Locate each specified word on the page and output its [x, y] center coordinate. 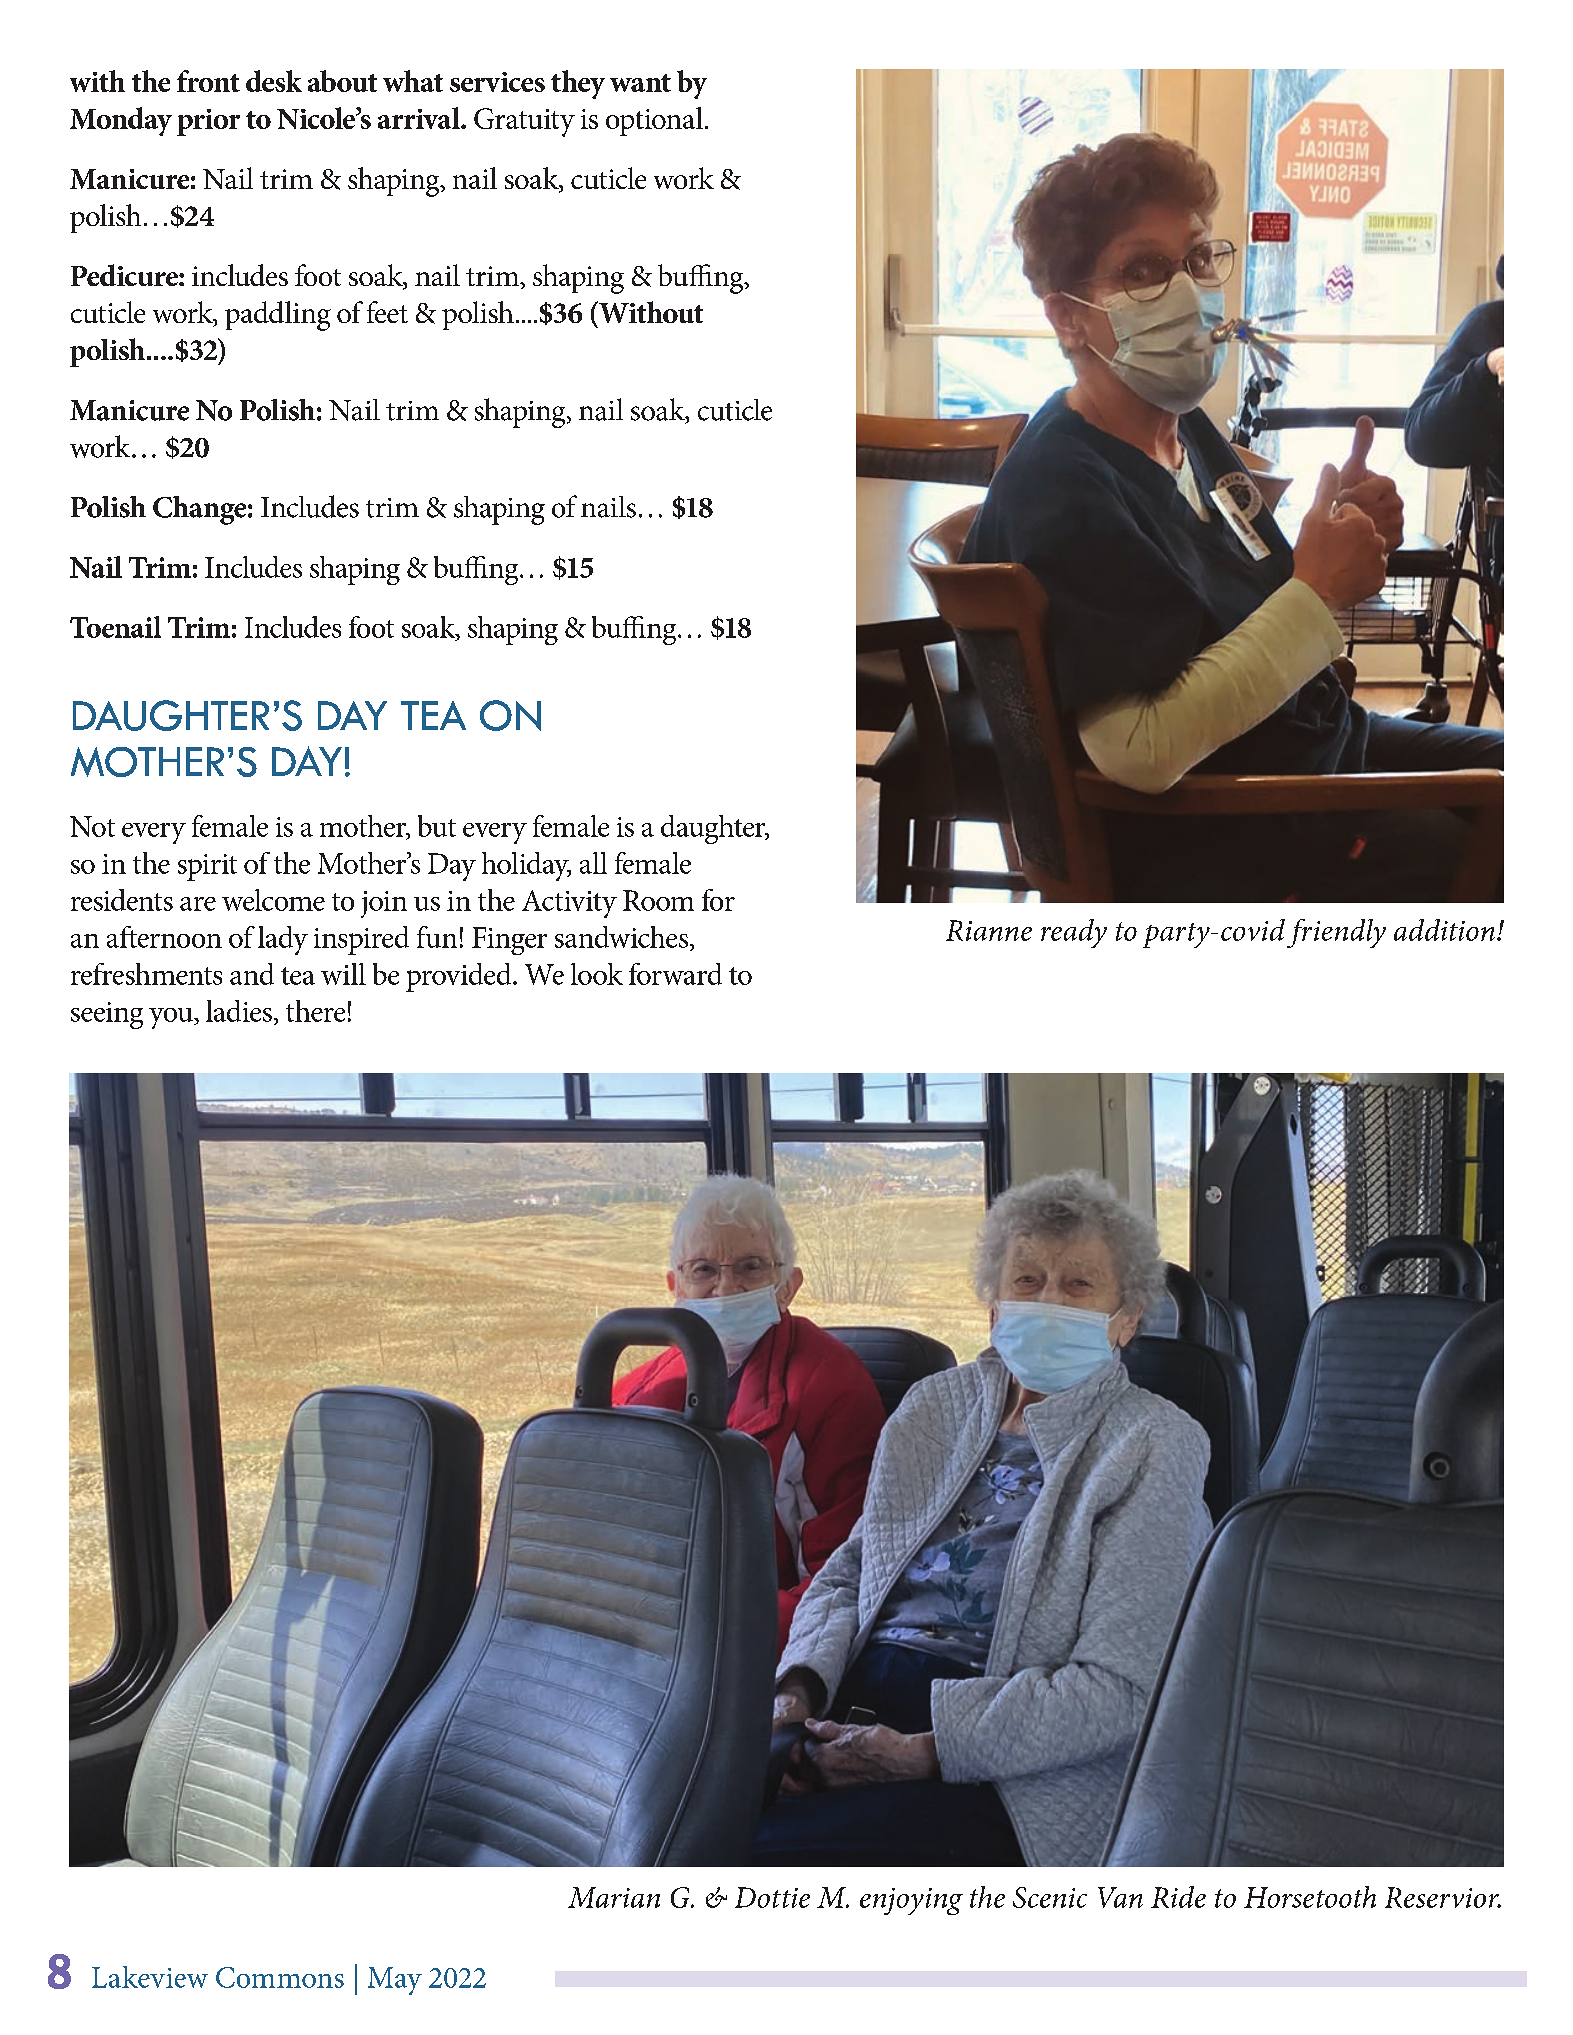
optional [654, 121]
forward [675, 974]
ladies [239, 1011]
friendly [1336, 933]
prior [208, 122]
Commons [280, 1977]
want [640, 83]
